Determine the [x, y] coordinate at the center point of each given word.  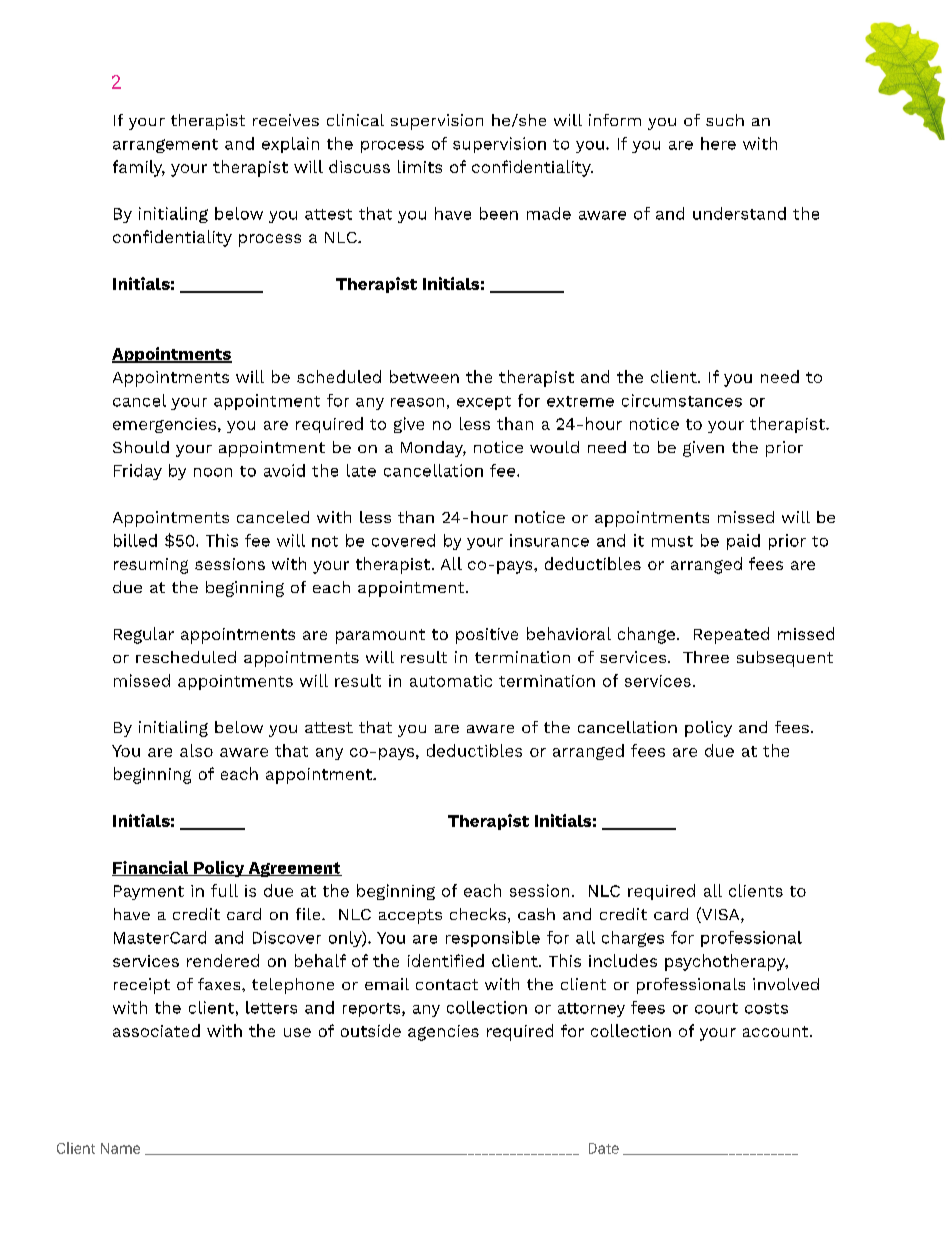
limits [420, 166]
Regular [144, 635]
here [718, 143]
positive [487, 636]
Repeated [731, 635]
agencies [443, 1033]
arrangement [165, 146]
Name [120, 1148]
